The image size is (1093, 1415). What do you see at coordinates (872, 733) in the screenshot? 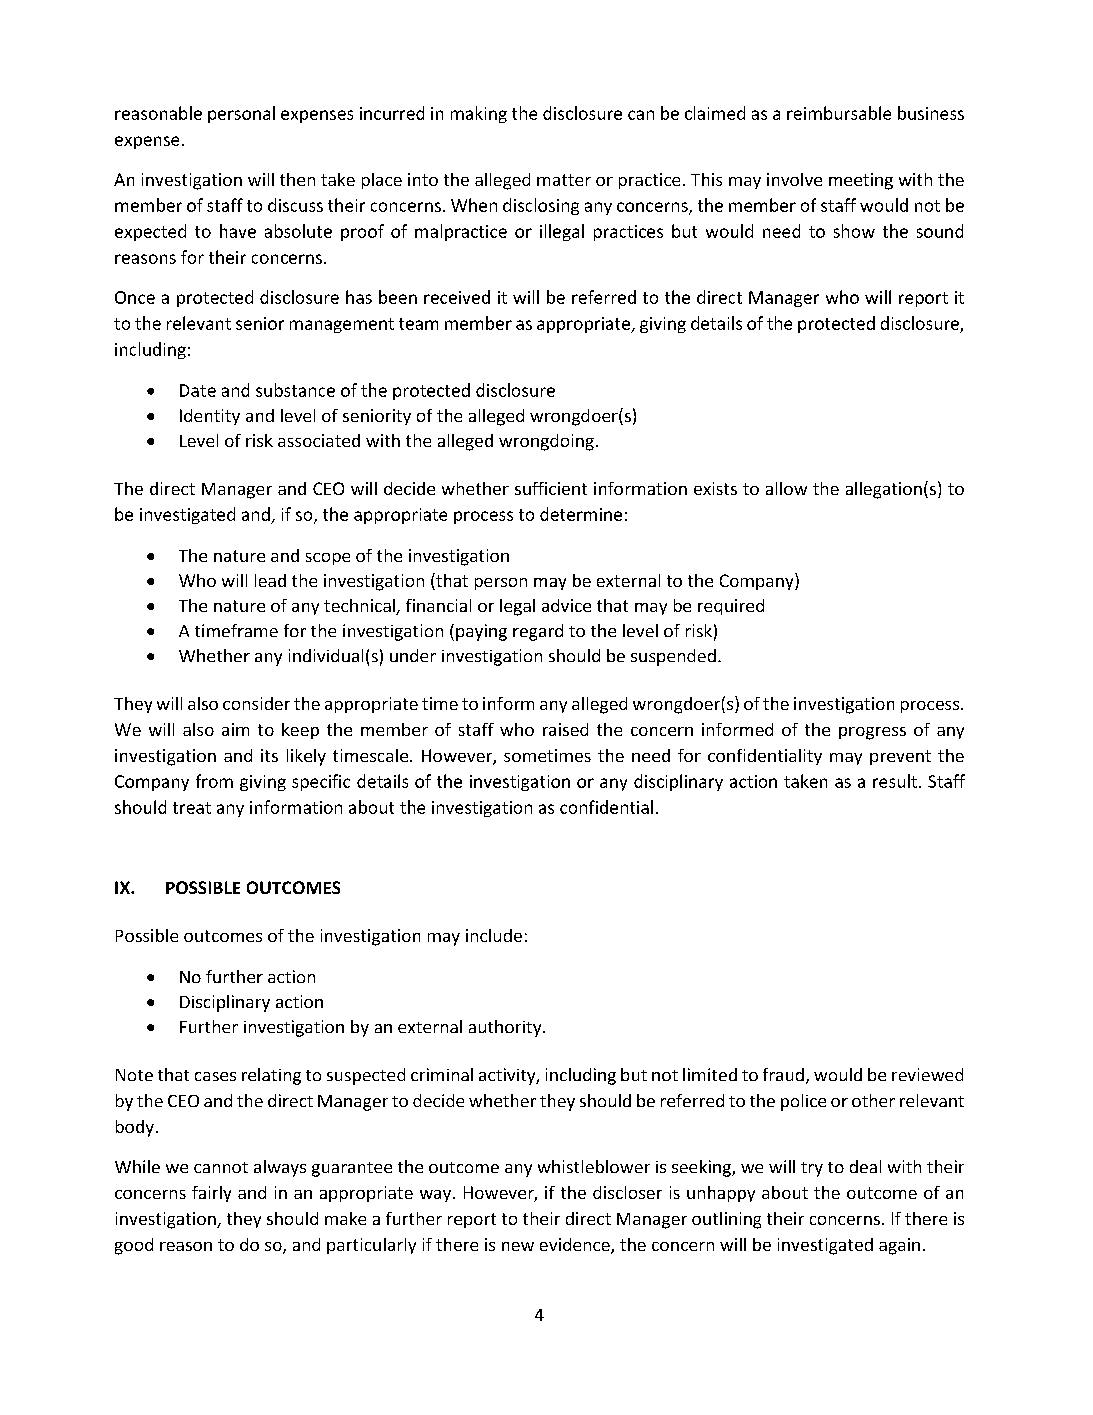
I see `progress` at bounding box center [872, 733].
